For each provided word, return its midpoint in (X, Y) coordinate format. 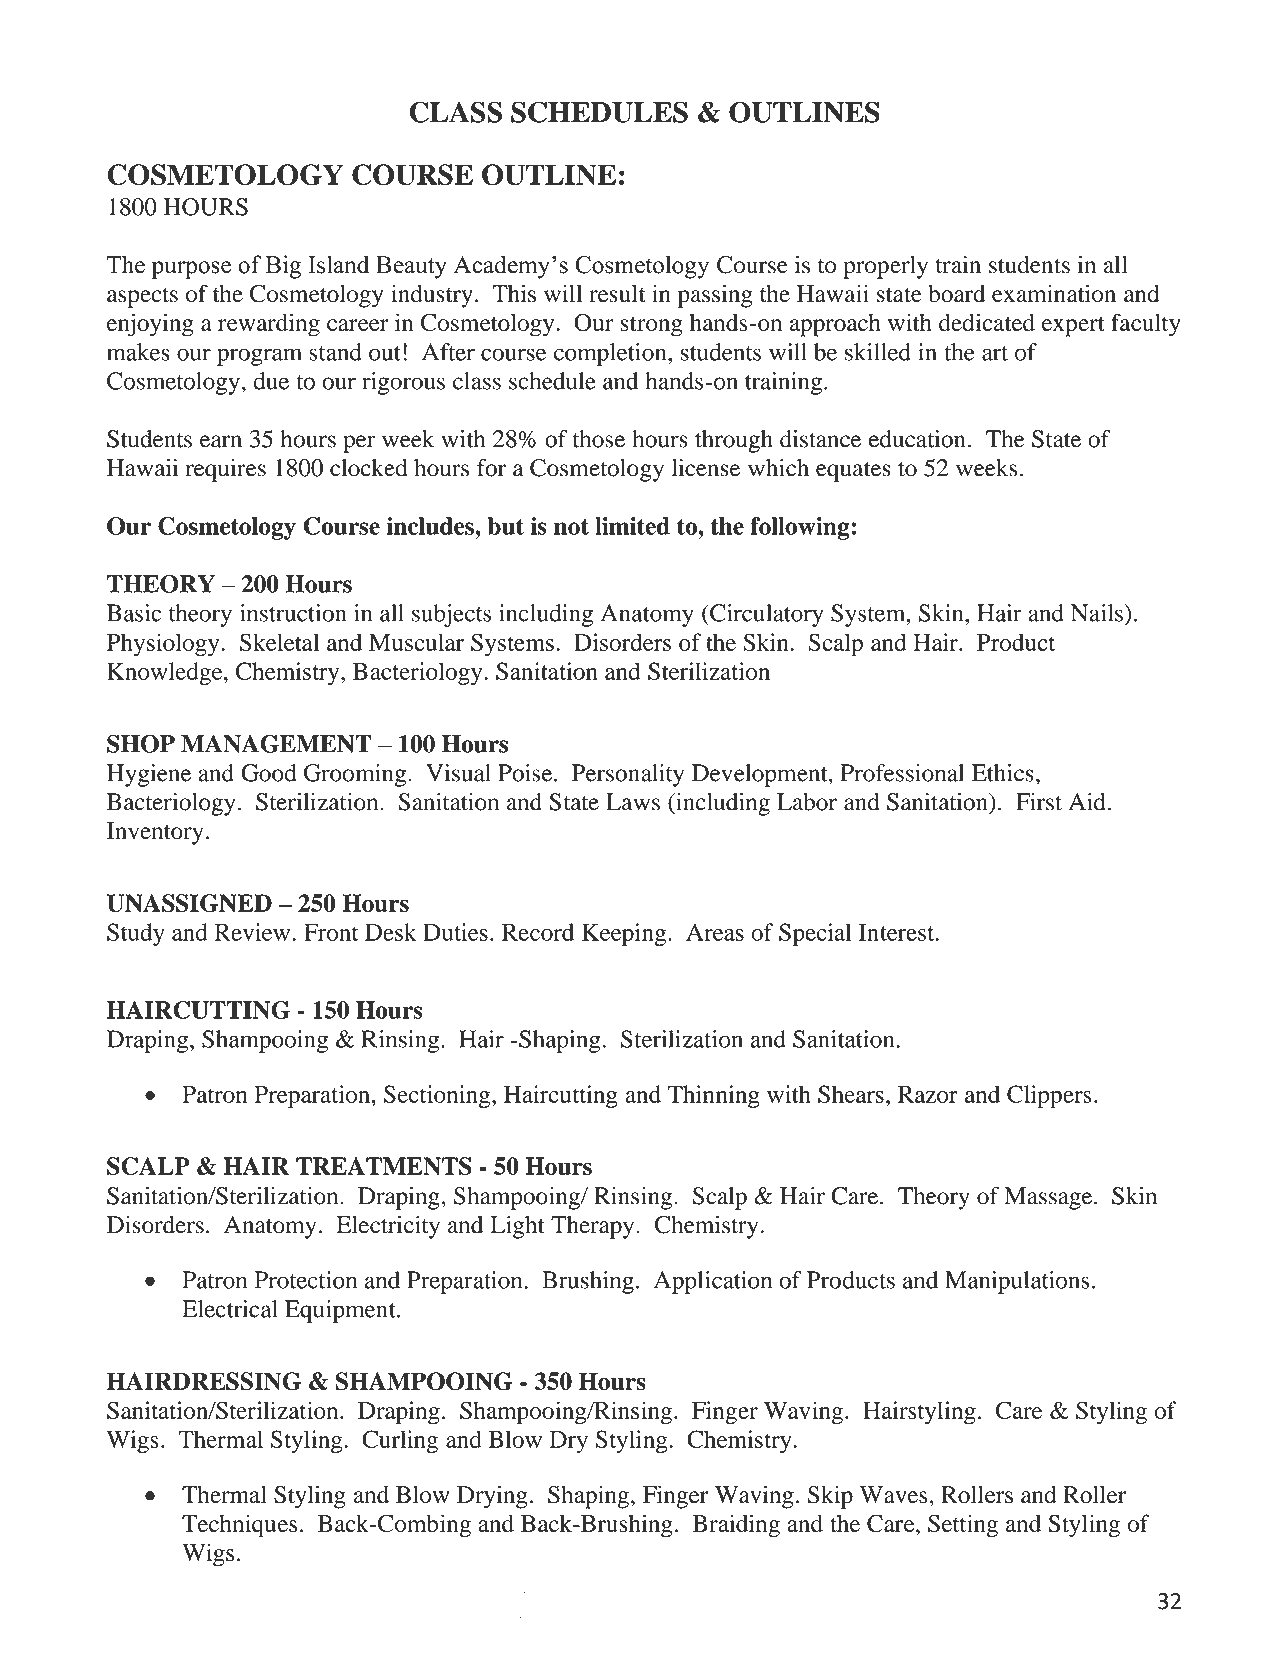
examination (1054, 293)
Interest (898, 932)
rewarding (269, 325)
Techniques (239, 1526)
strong (651, 326)
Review (254, 932)
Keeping (625, 935)
